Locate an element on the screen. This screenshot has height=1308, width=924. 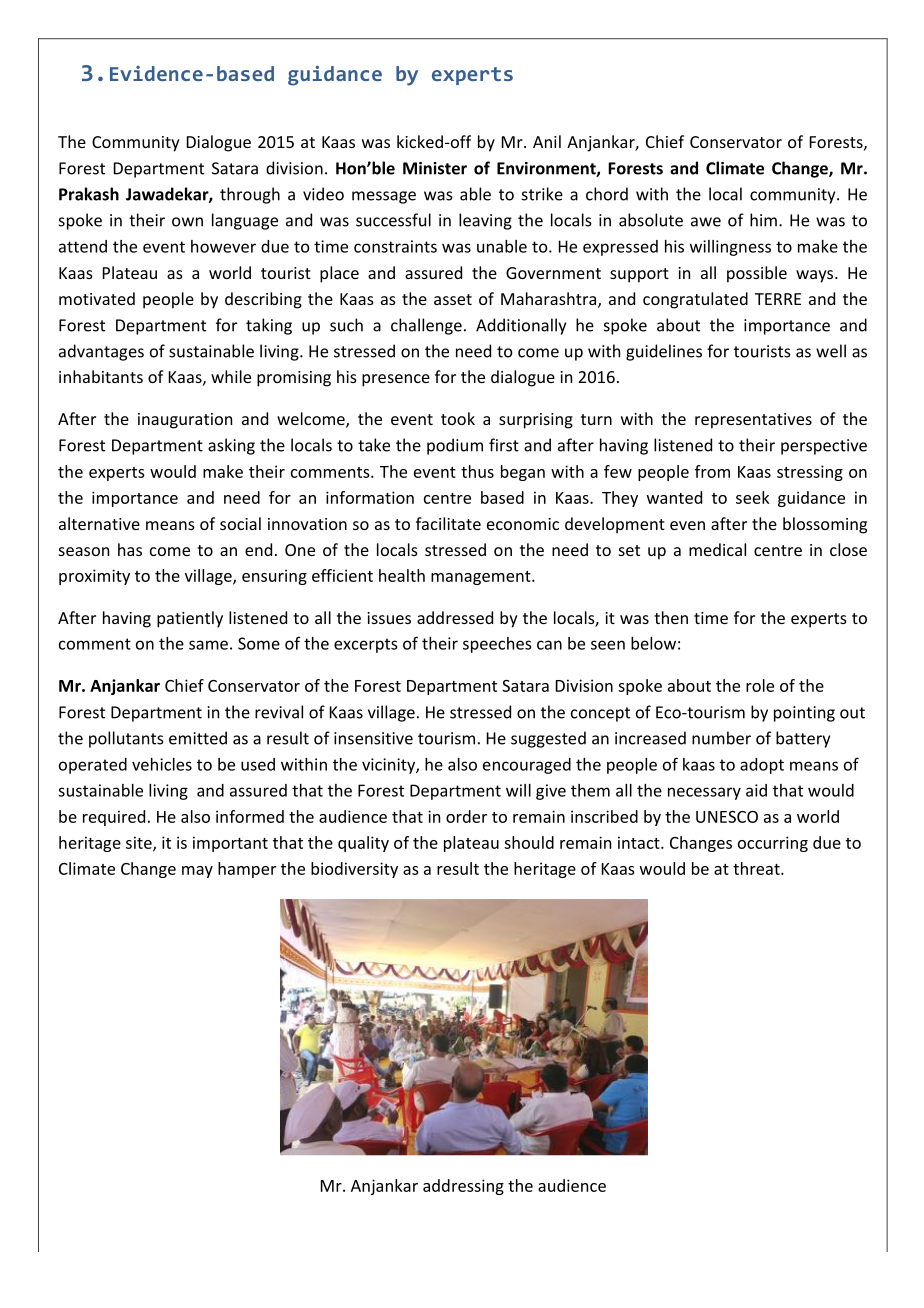
Government is located at coordinates (553, 273).
